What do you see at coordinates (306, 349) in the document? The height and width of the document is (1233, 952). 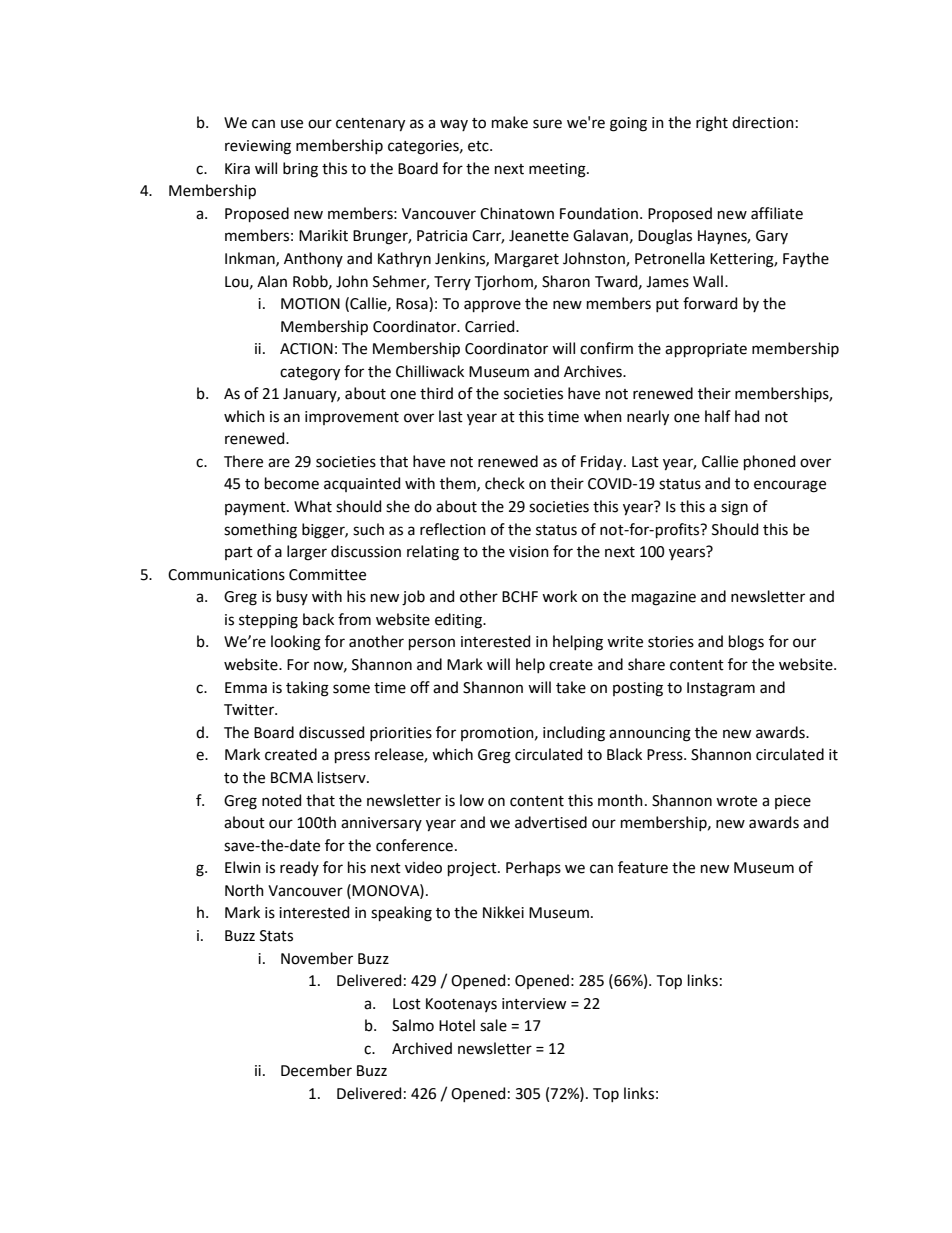 I see `ACTION` at bounding box center [306, 349].
